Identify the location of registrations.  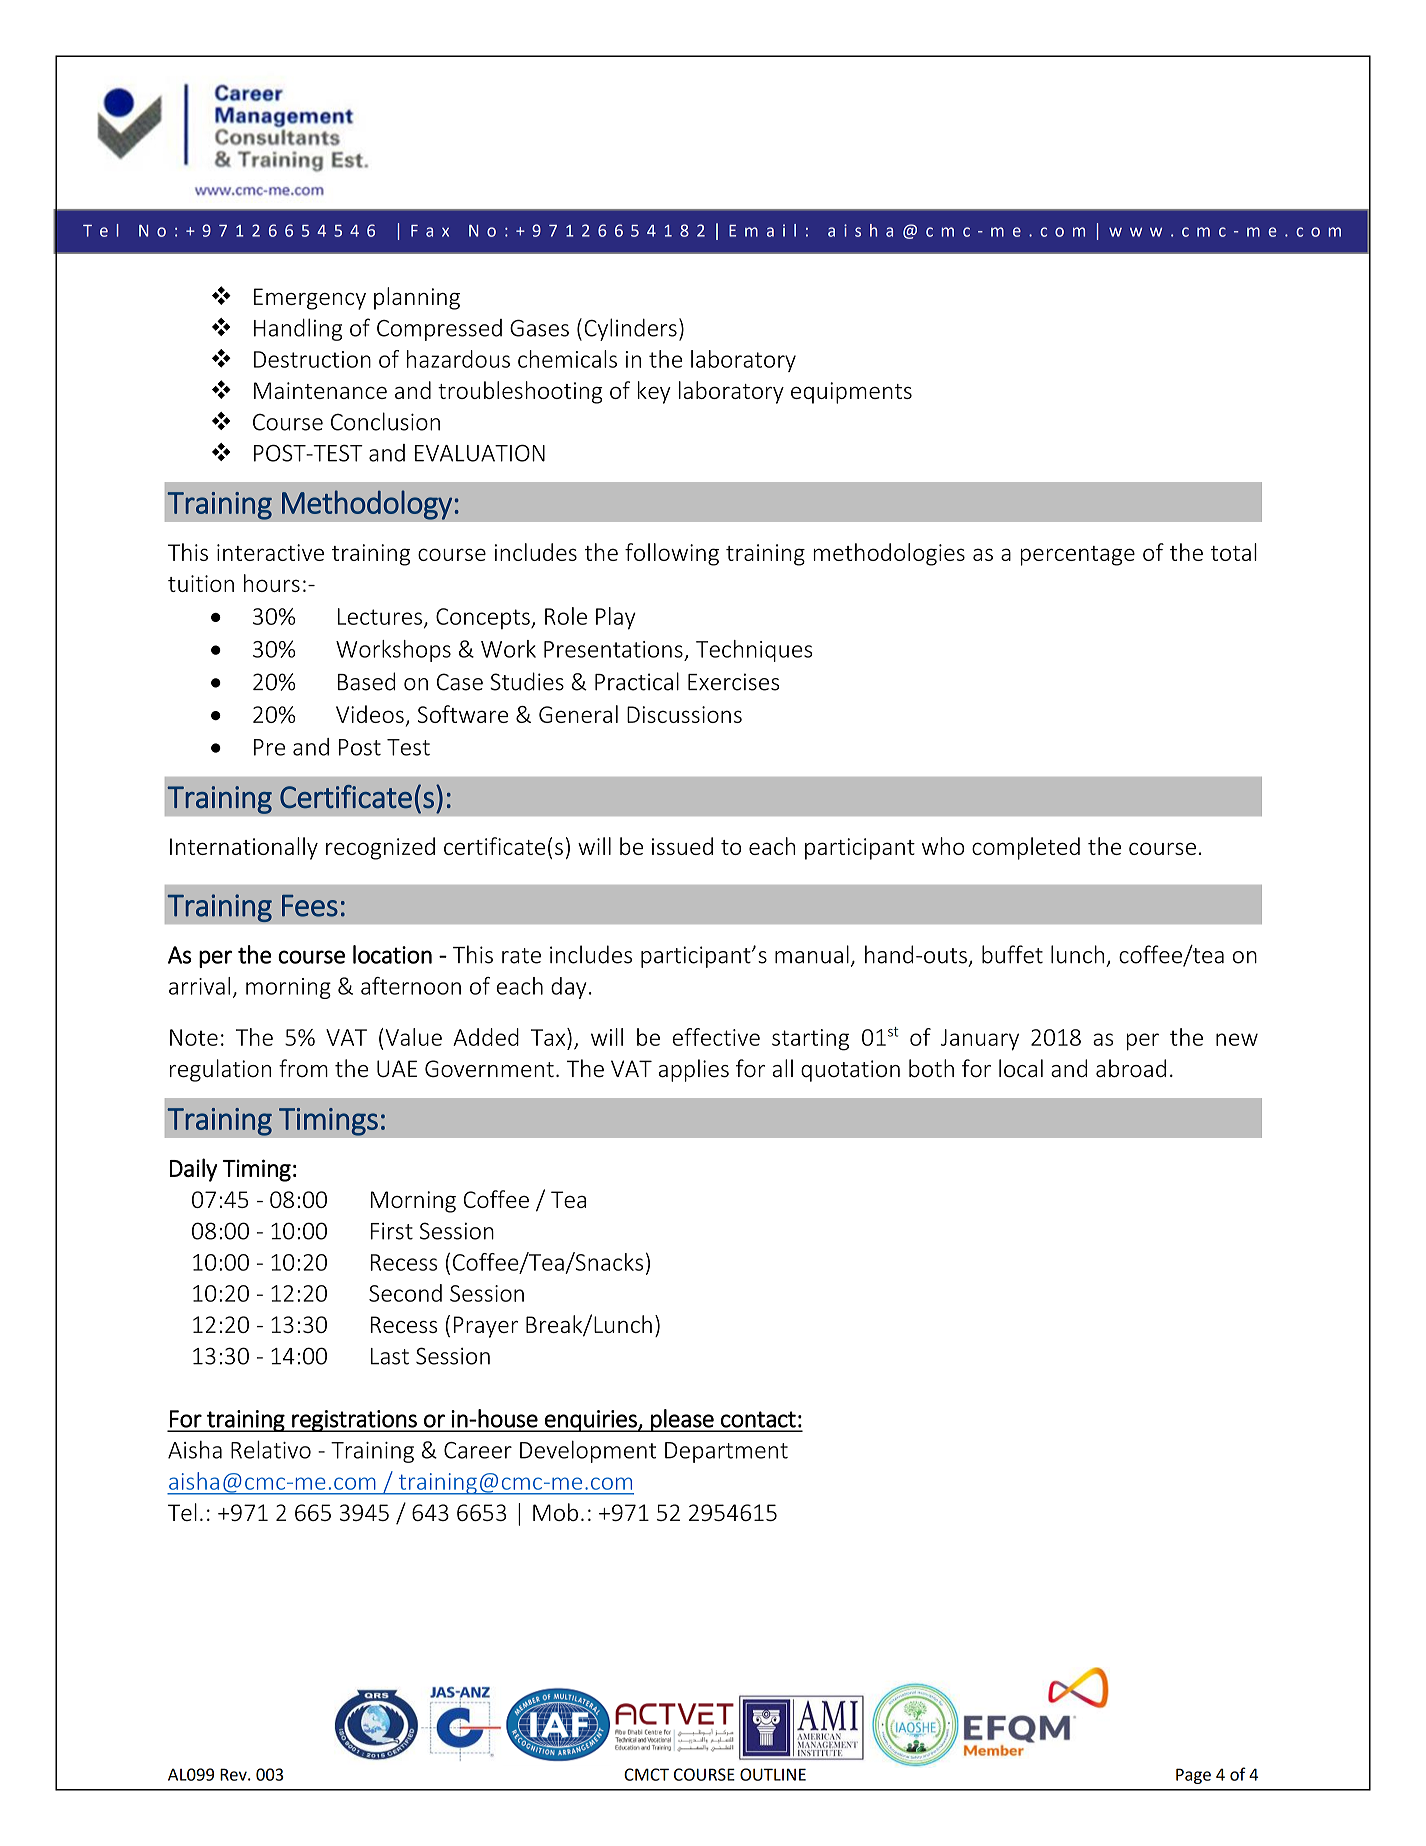
(354, 1421).
